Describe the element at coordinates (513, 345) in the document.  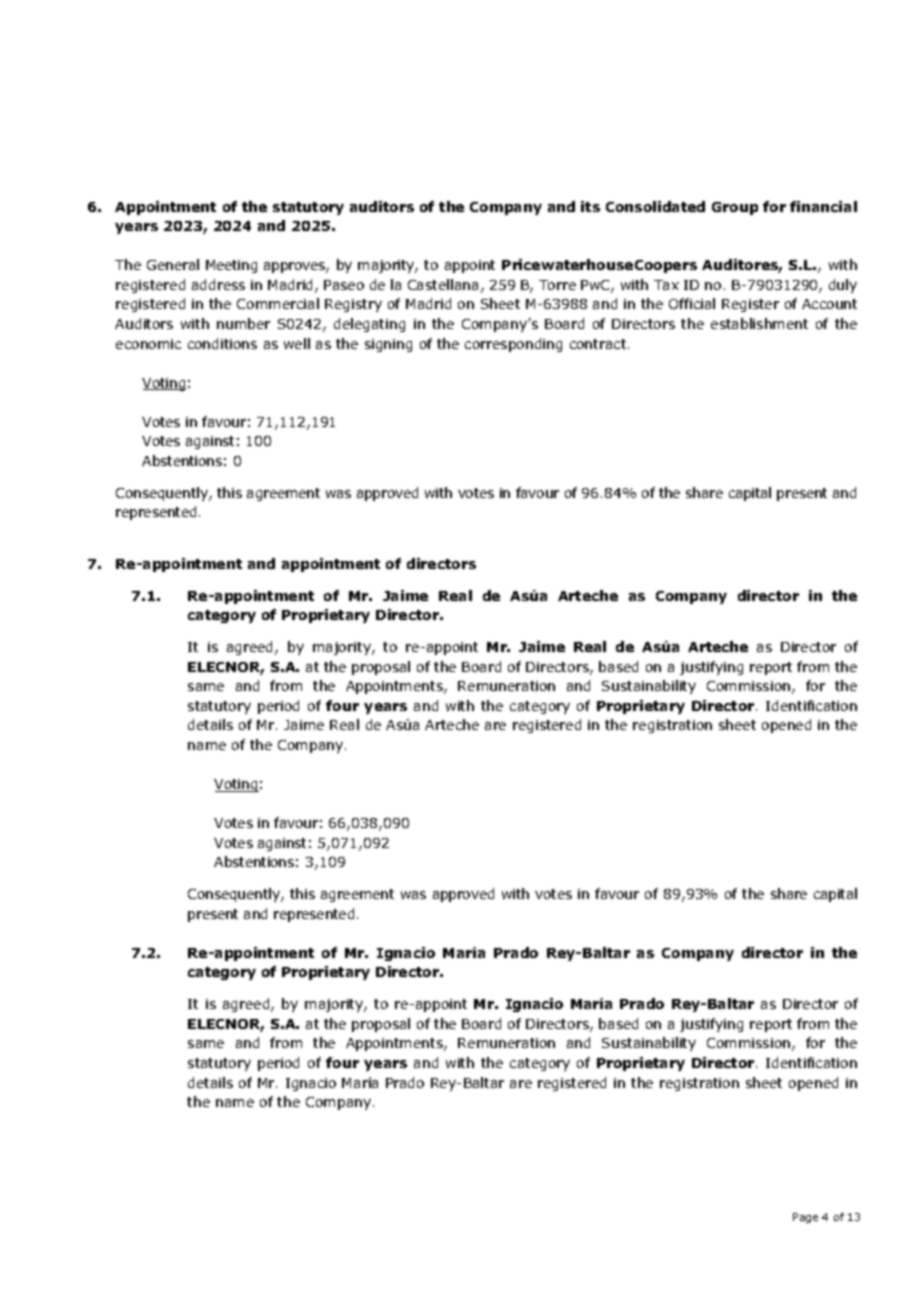
I see `corresponding` at that location.
